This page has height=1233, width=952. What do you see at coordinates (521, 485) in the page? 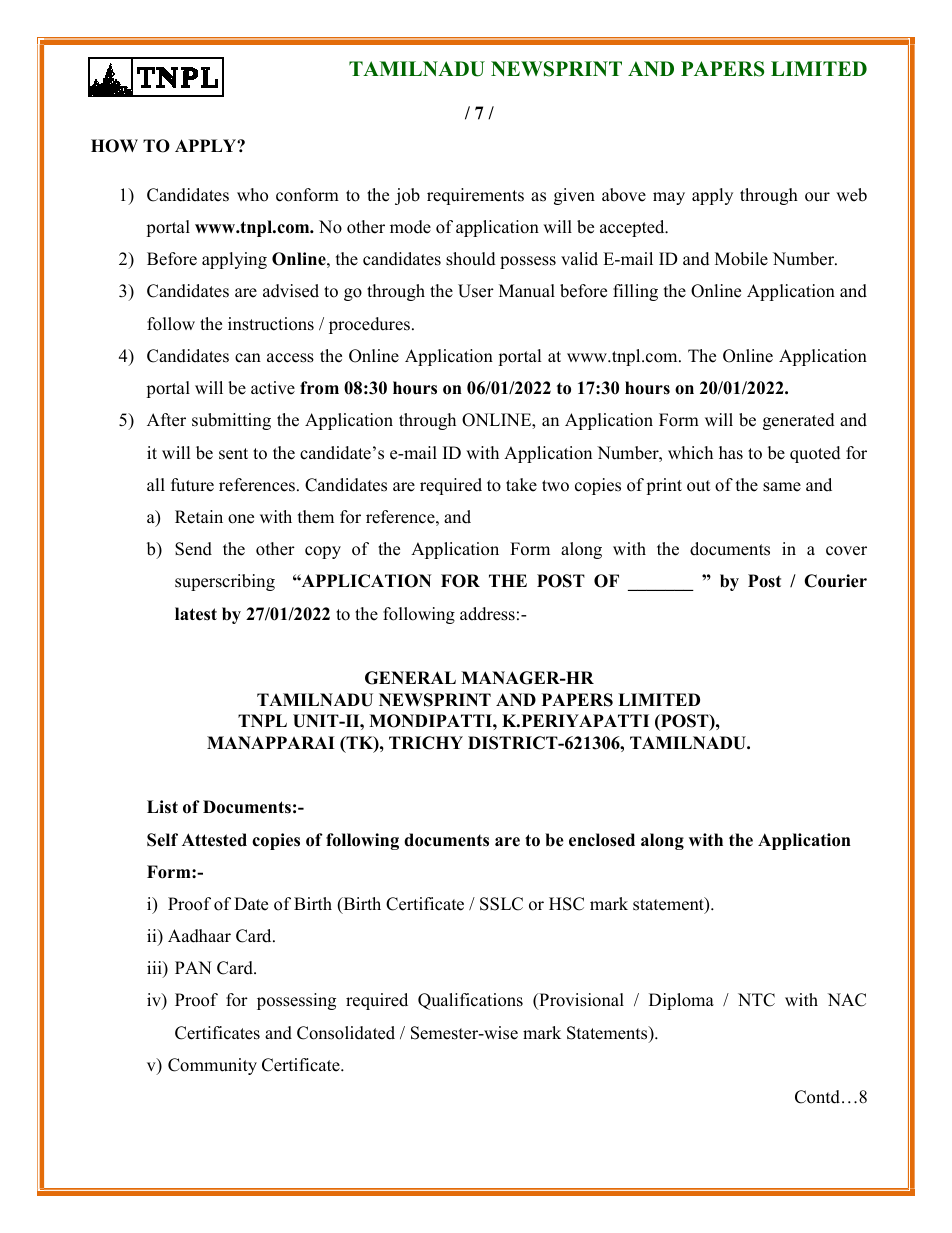
I see `take` at bounding box center [521, 485].
